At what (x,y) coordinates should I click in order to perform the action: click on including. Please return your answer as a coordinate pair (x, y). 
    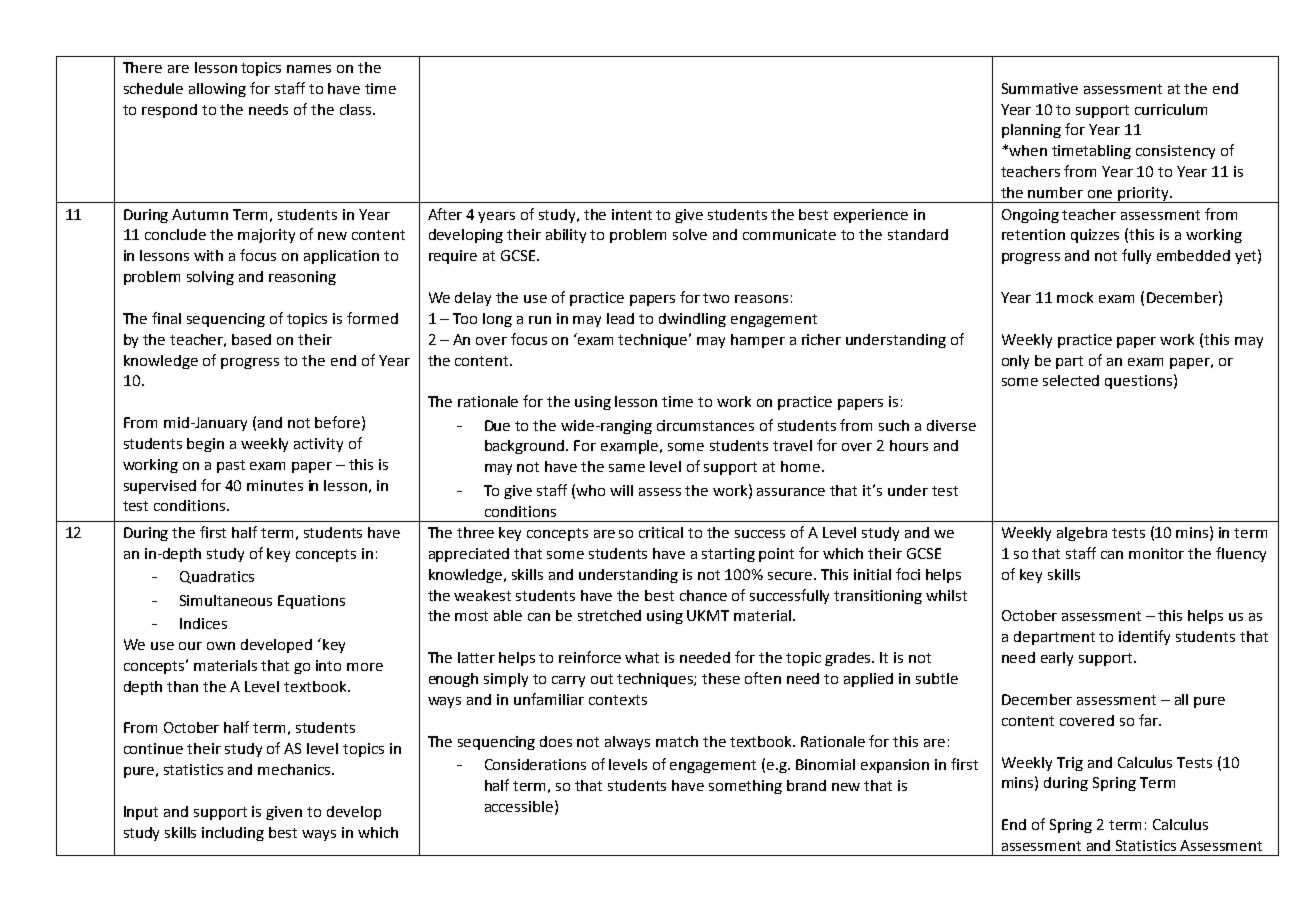
    Looking at the image, I should click on (233, 834).
